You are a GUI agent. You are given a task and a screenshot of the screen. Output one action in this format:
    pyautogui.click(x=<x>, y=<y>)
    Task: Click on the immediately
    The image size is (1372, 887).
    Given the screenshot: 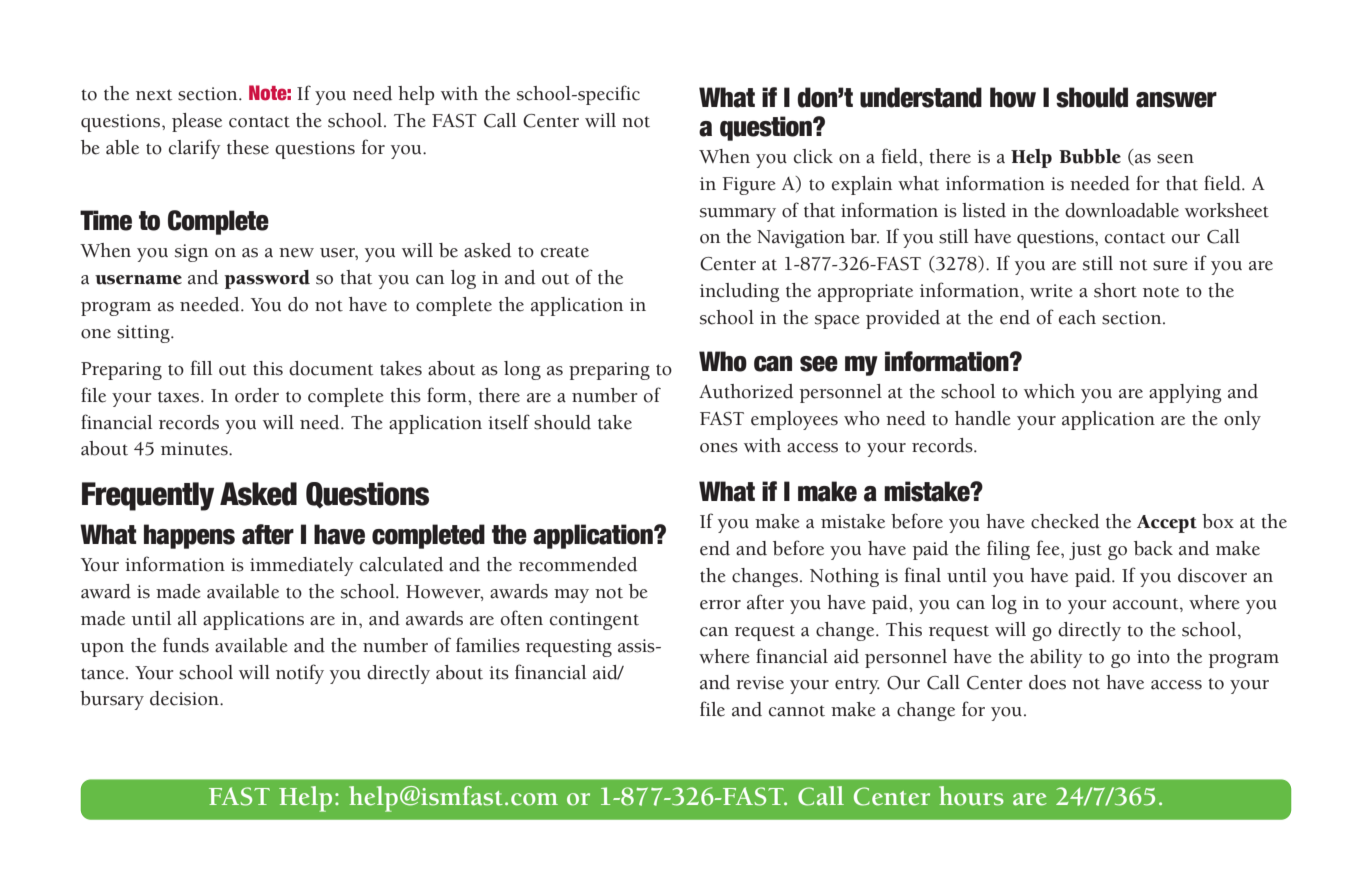 What is the action you would take?
    pyautogui.click(x=302, y=566)
